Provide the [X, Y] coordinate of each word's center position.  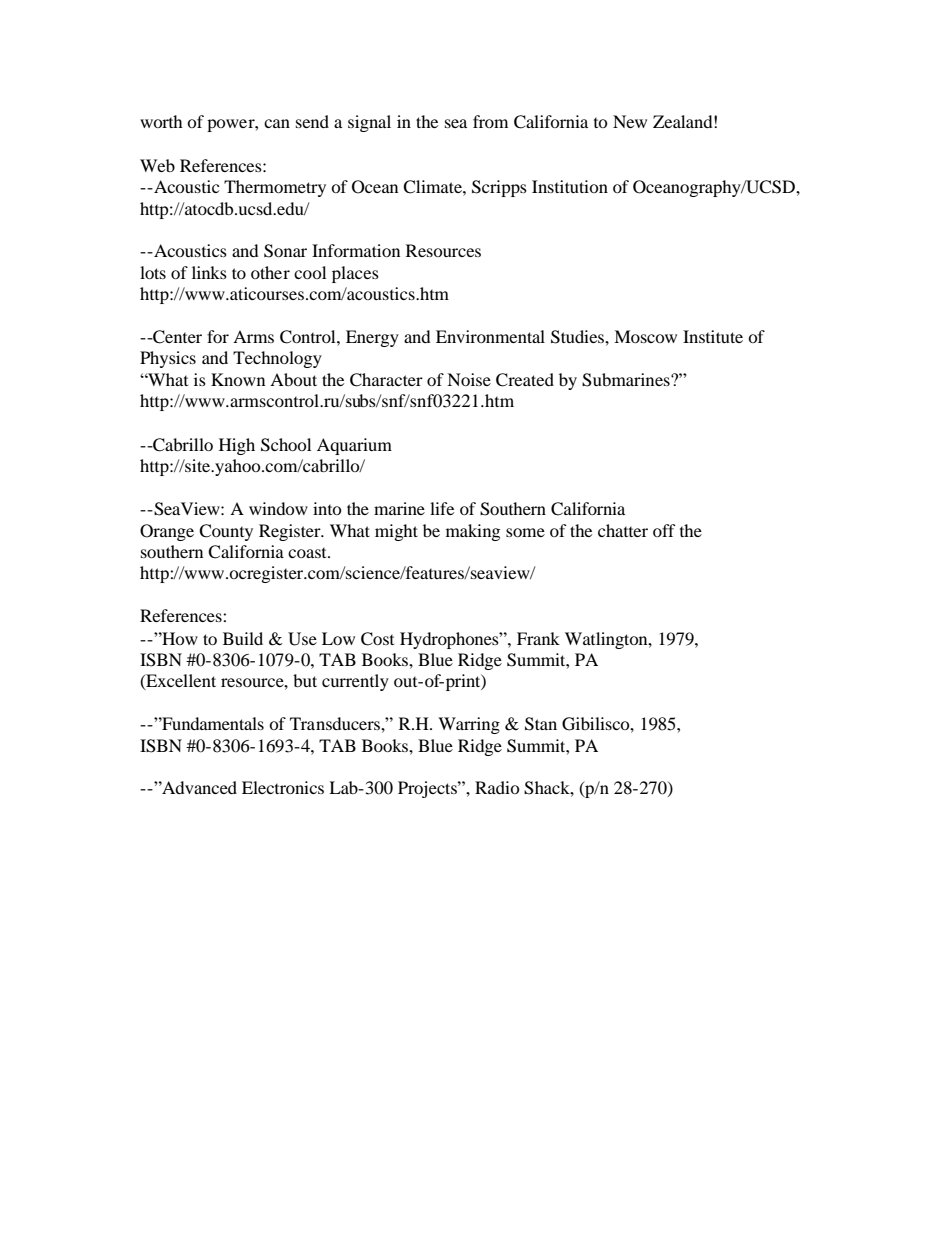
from [490, 121]
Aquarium [354, 446]
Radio [497, 787]
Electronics [283, 787]
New [630, 121]
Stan [541, 724]
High [237, 446]
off [664, 530]
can [277, 123]
